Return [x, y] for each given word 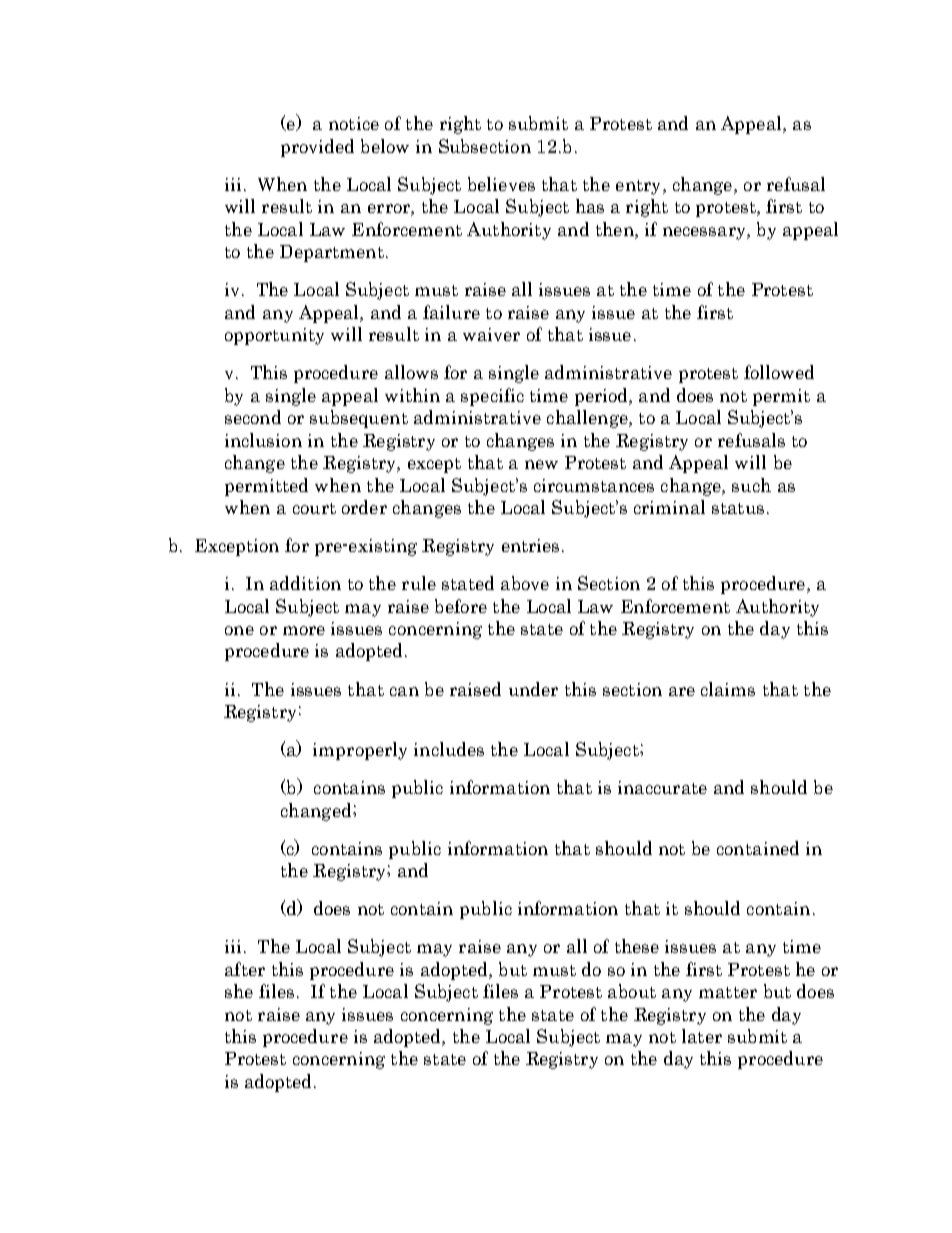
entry [640, 187]
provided [317, 148]
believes [501, 184]
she [239, 991]
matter [728, 992]
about [632, 991]
